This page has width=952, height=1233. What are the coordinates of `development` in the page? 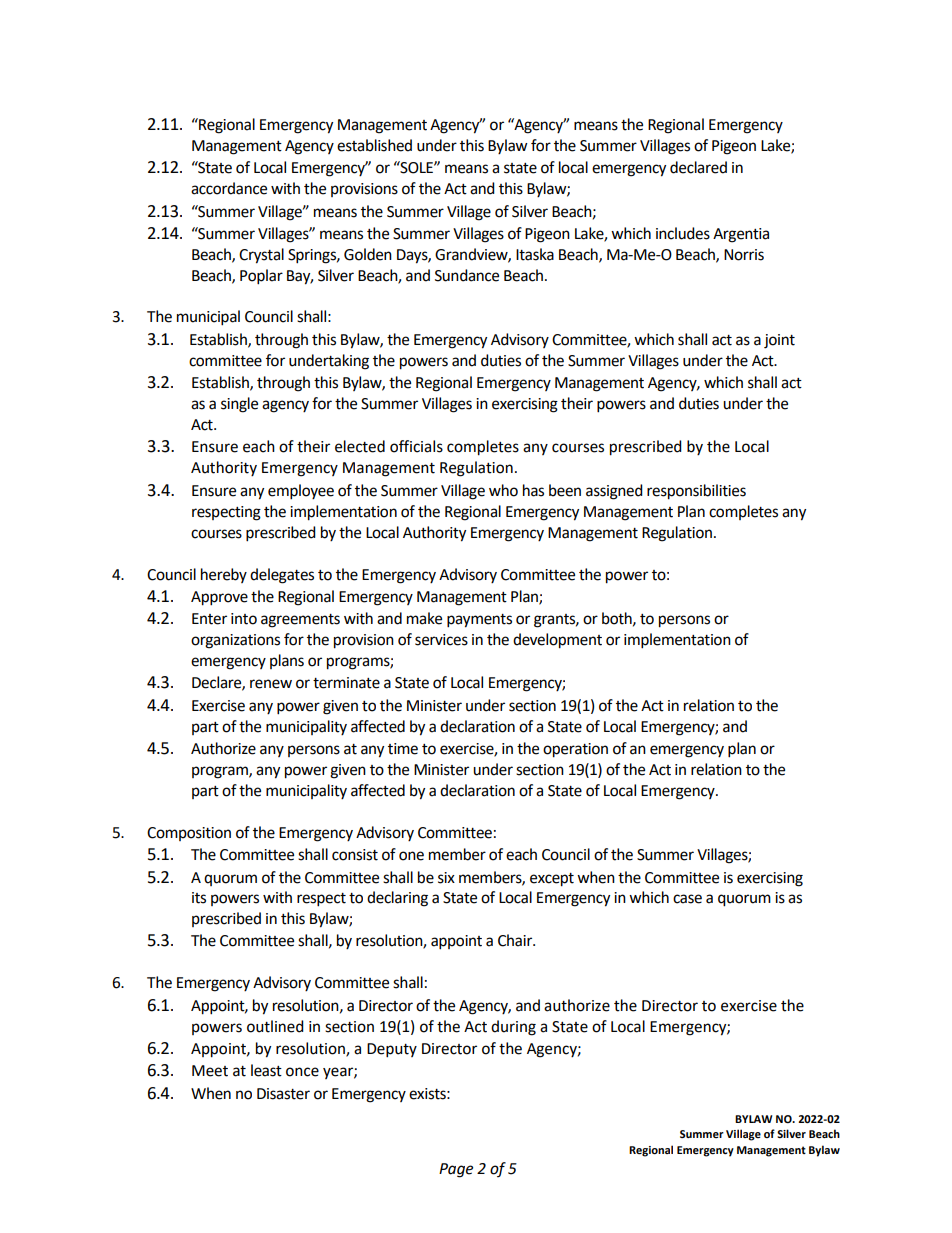 It's located at (557, 641).
